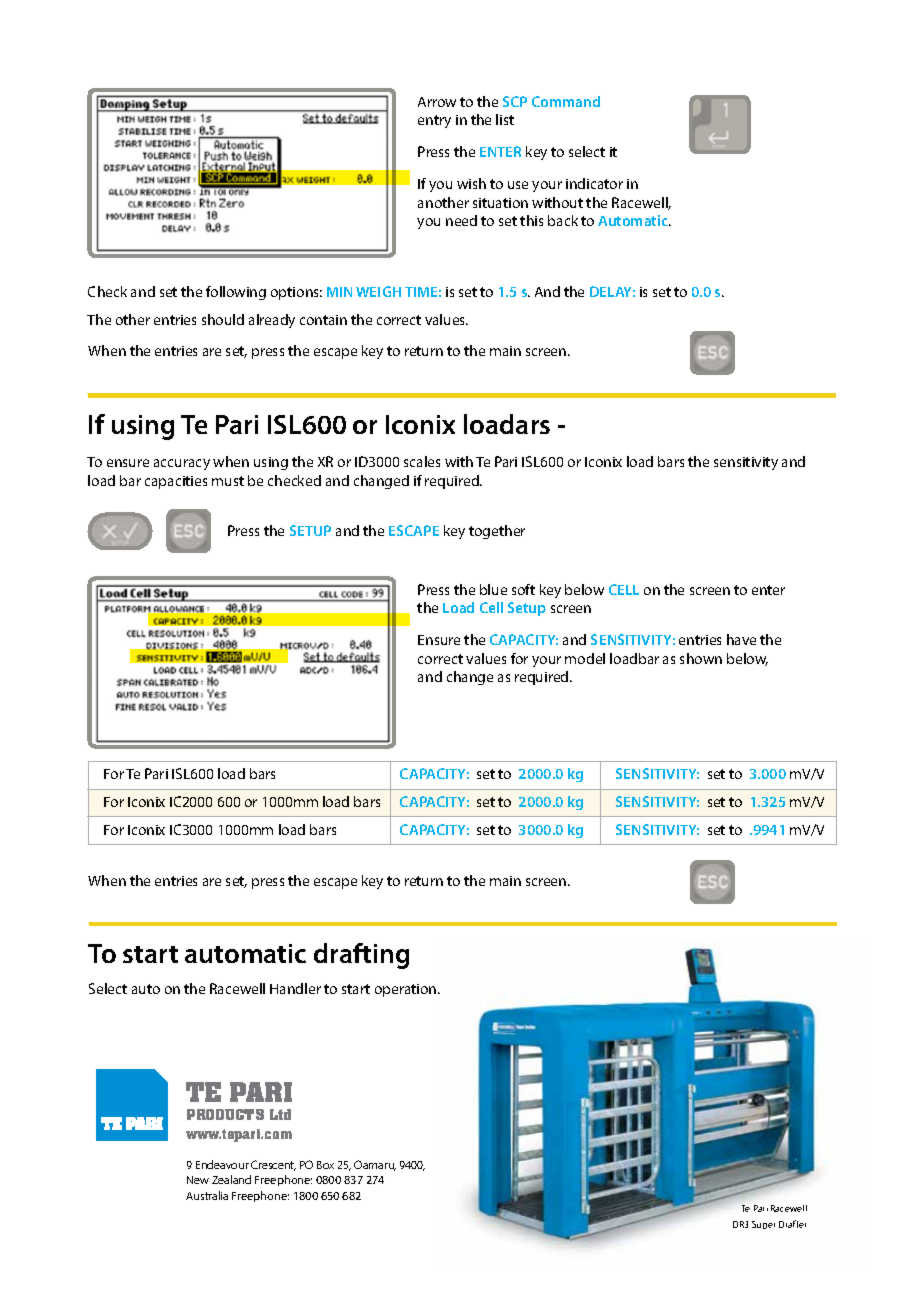  What do you see at coordinates (497, 532) in the image?
I see `together` at bounding box center [497, 532].
